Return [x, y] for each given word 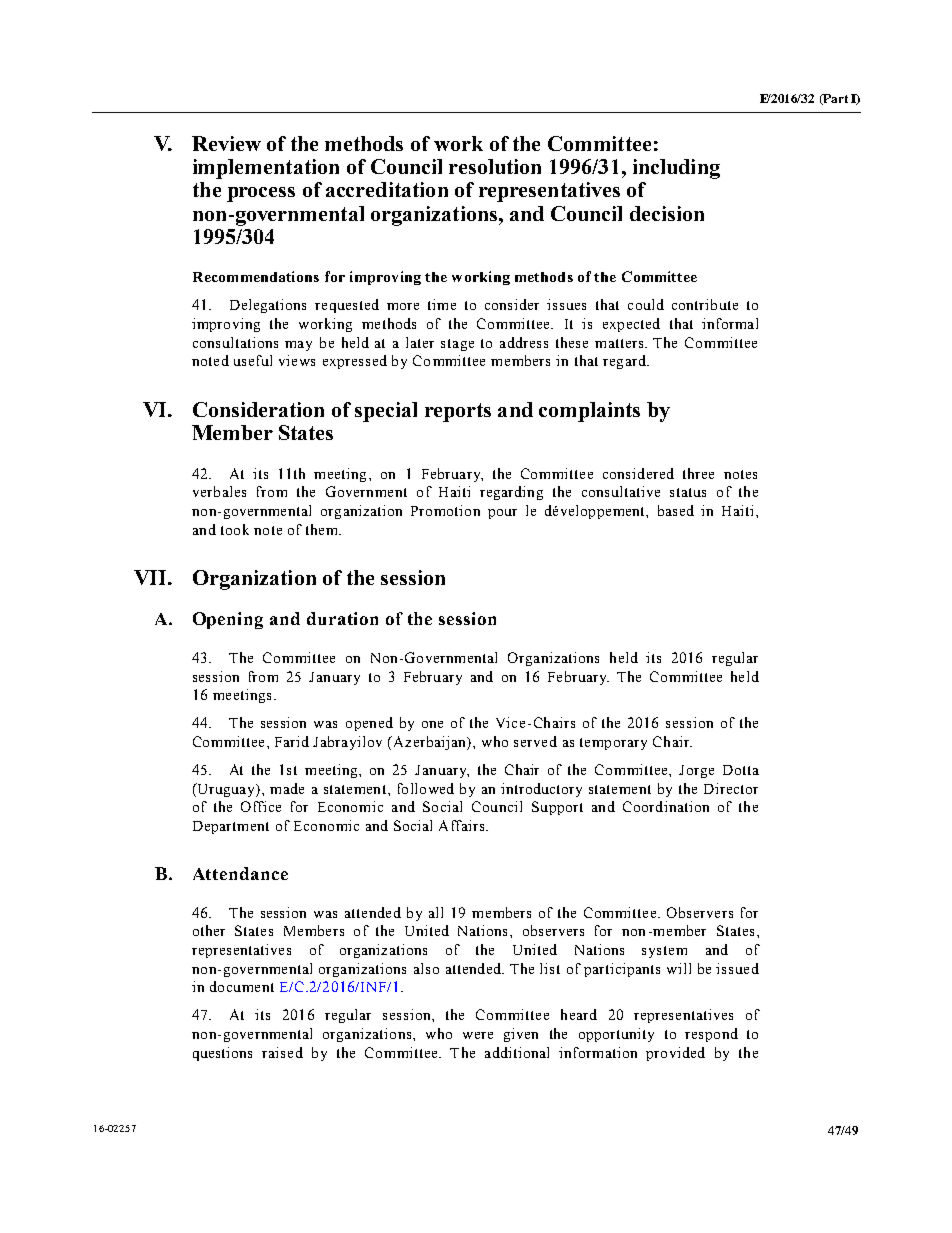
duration [342, 618]
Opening [228, 620]
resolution [495, 166]
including [676, 169]
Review [226, 143]
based [676, 510]
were [478, 1035]
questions [222, 1054]
